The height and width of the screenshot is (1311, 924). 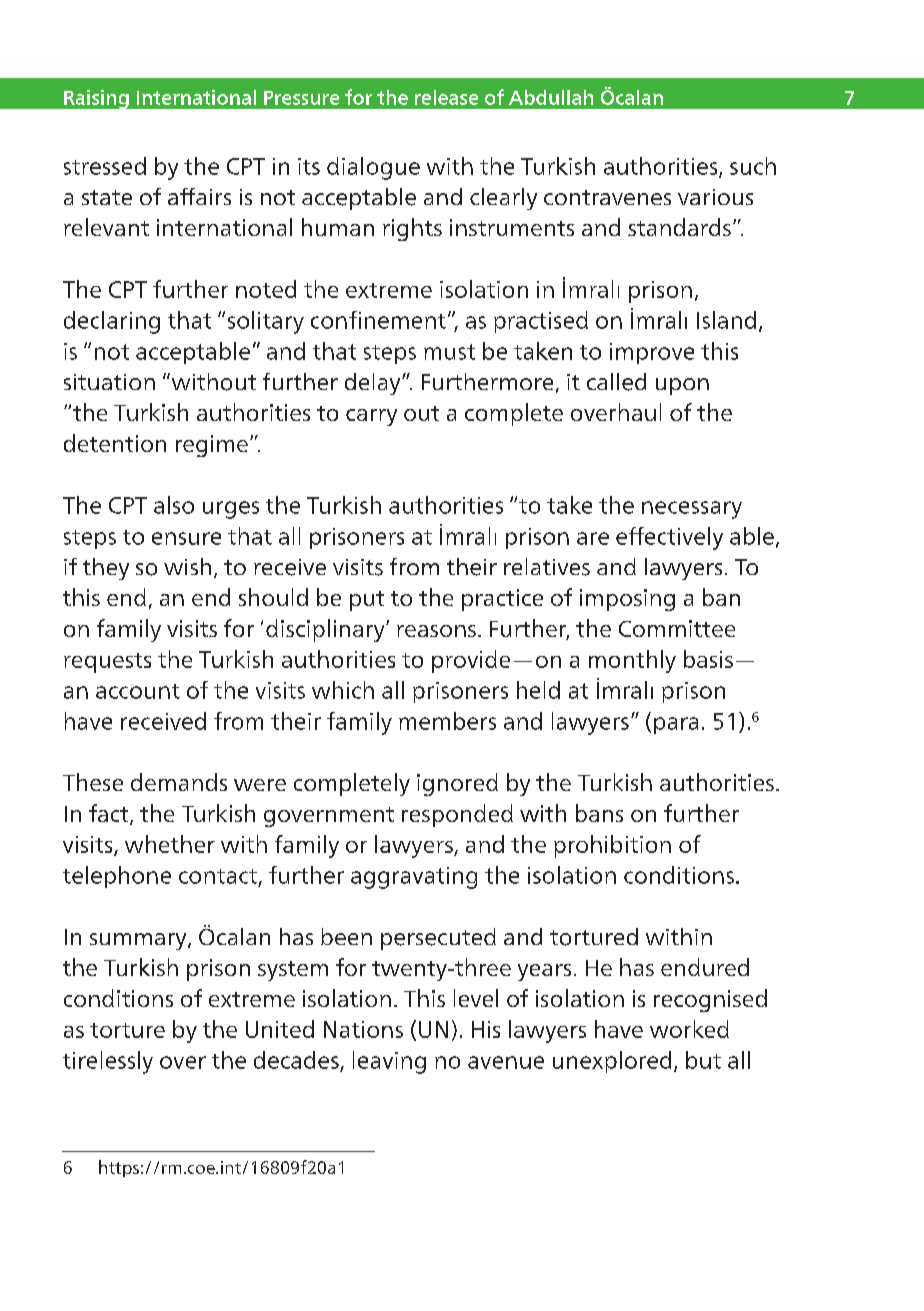 I want to click on Island, so click(x=726, y=320).
